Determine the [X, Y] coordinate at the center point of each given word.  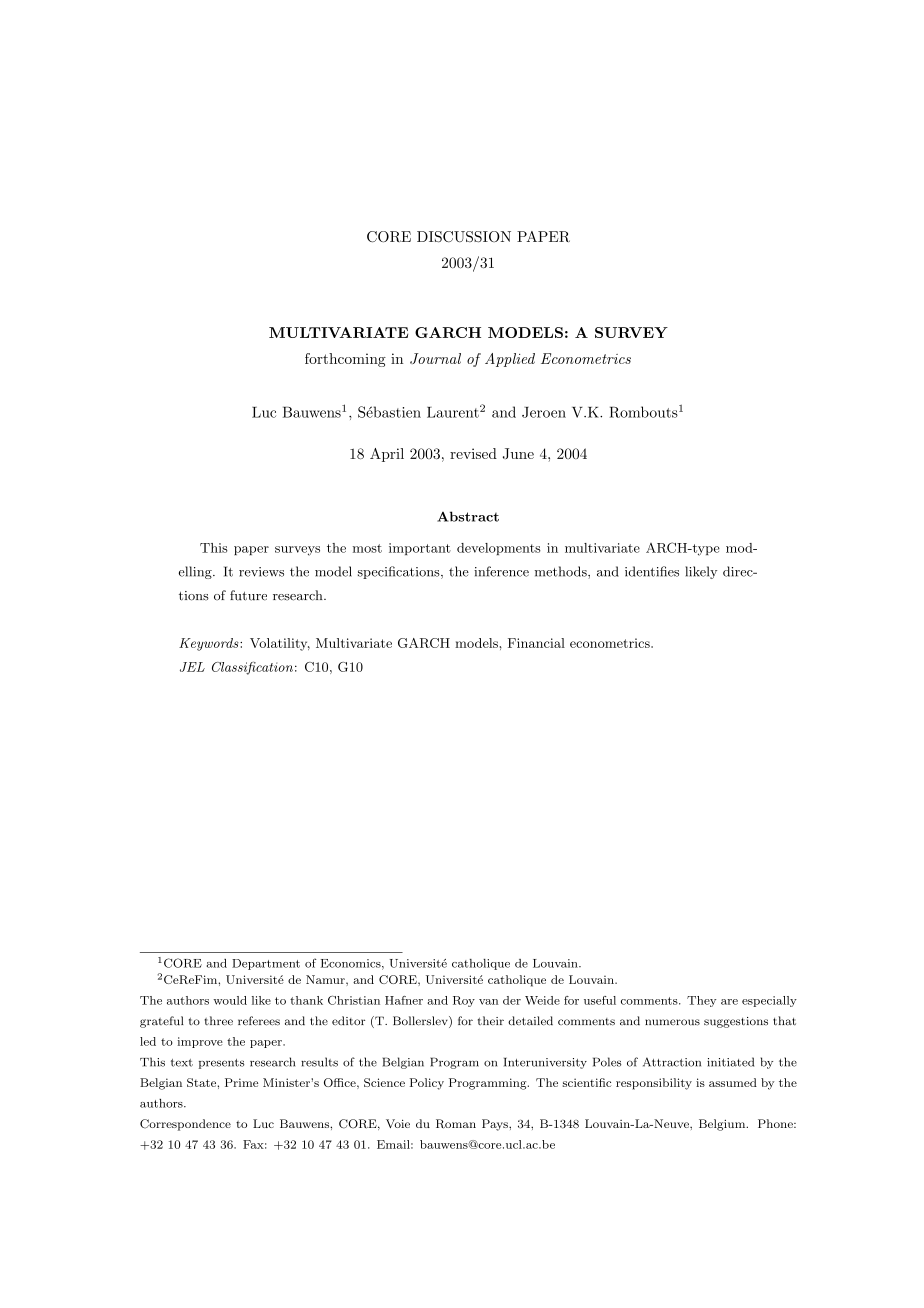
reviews [261, 572]
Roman [456, 1124]
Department [266, 964]
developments [499, 549]
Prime [241, 1082]
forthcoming [345, 360]
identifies [652, 571]
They [701, 1001]
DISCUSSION [464, 237]
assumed [733, 1082]
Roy [464, 1001]
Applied [510, 360]
